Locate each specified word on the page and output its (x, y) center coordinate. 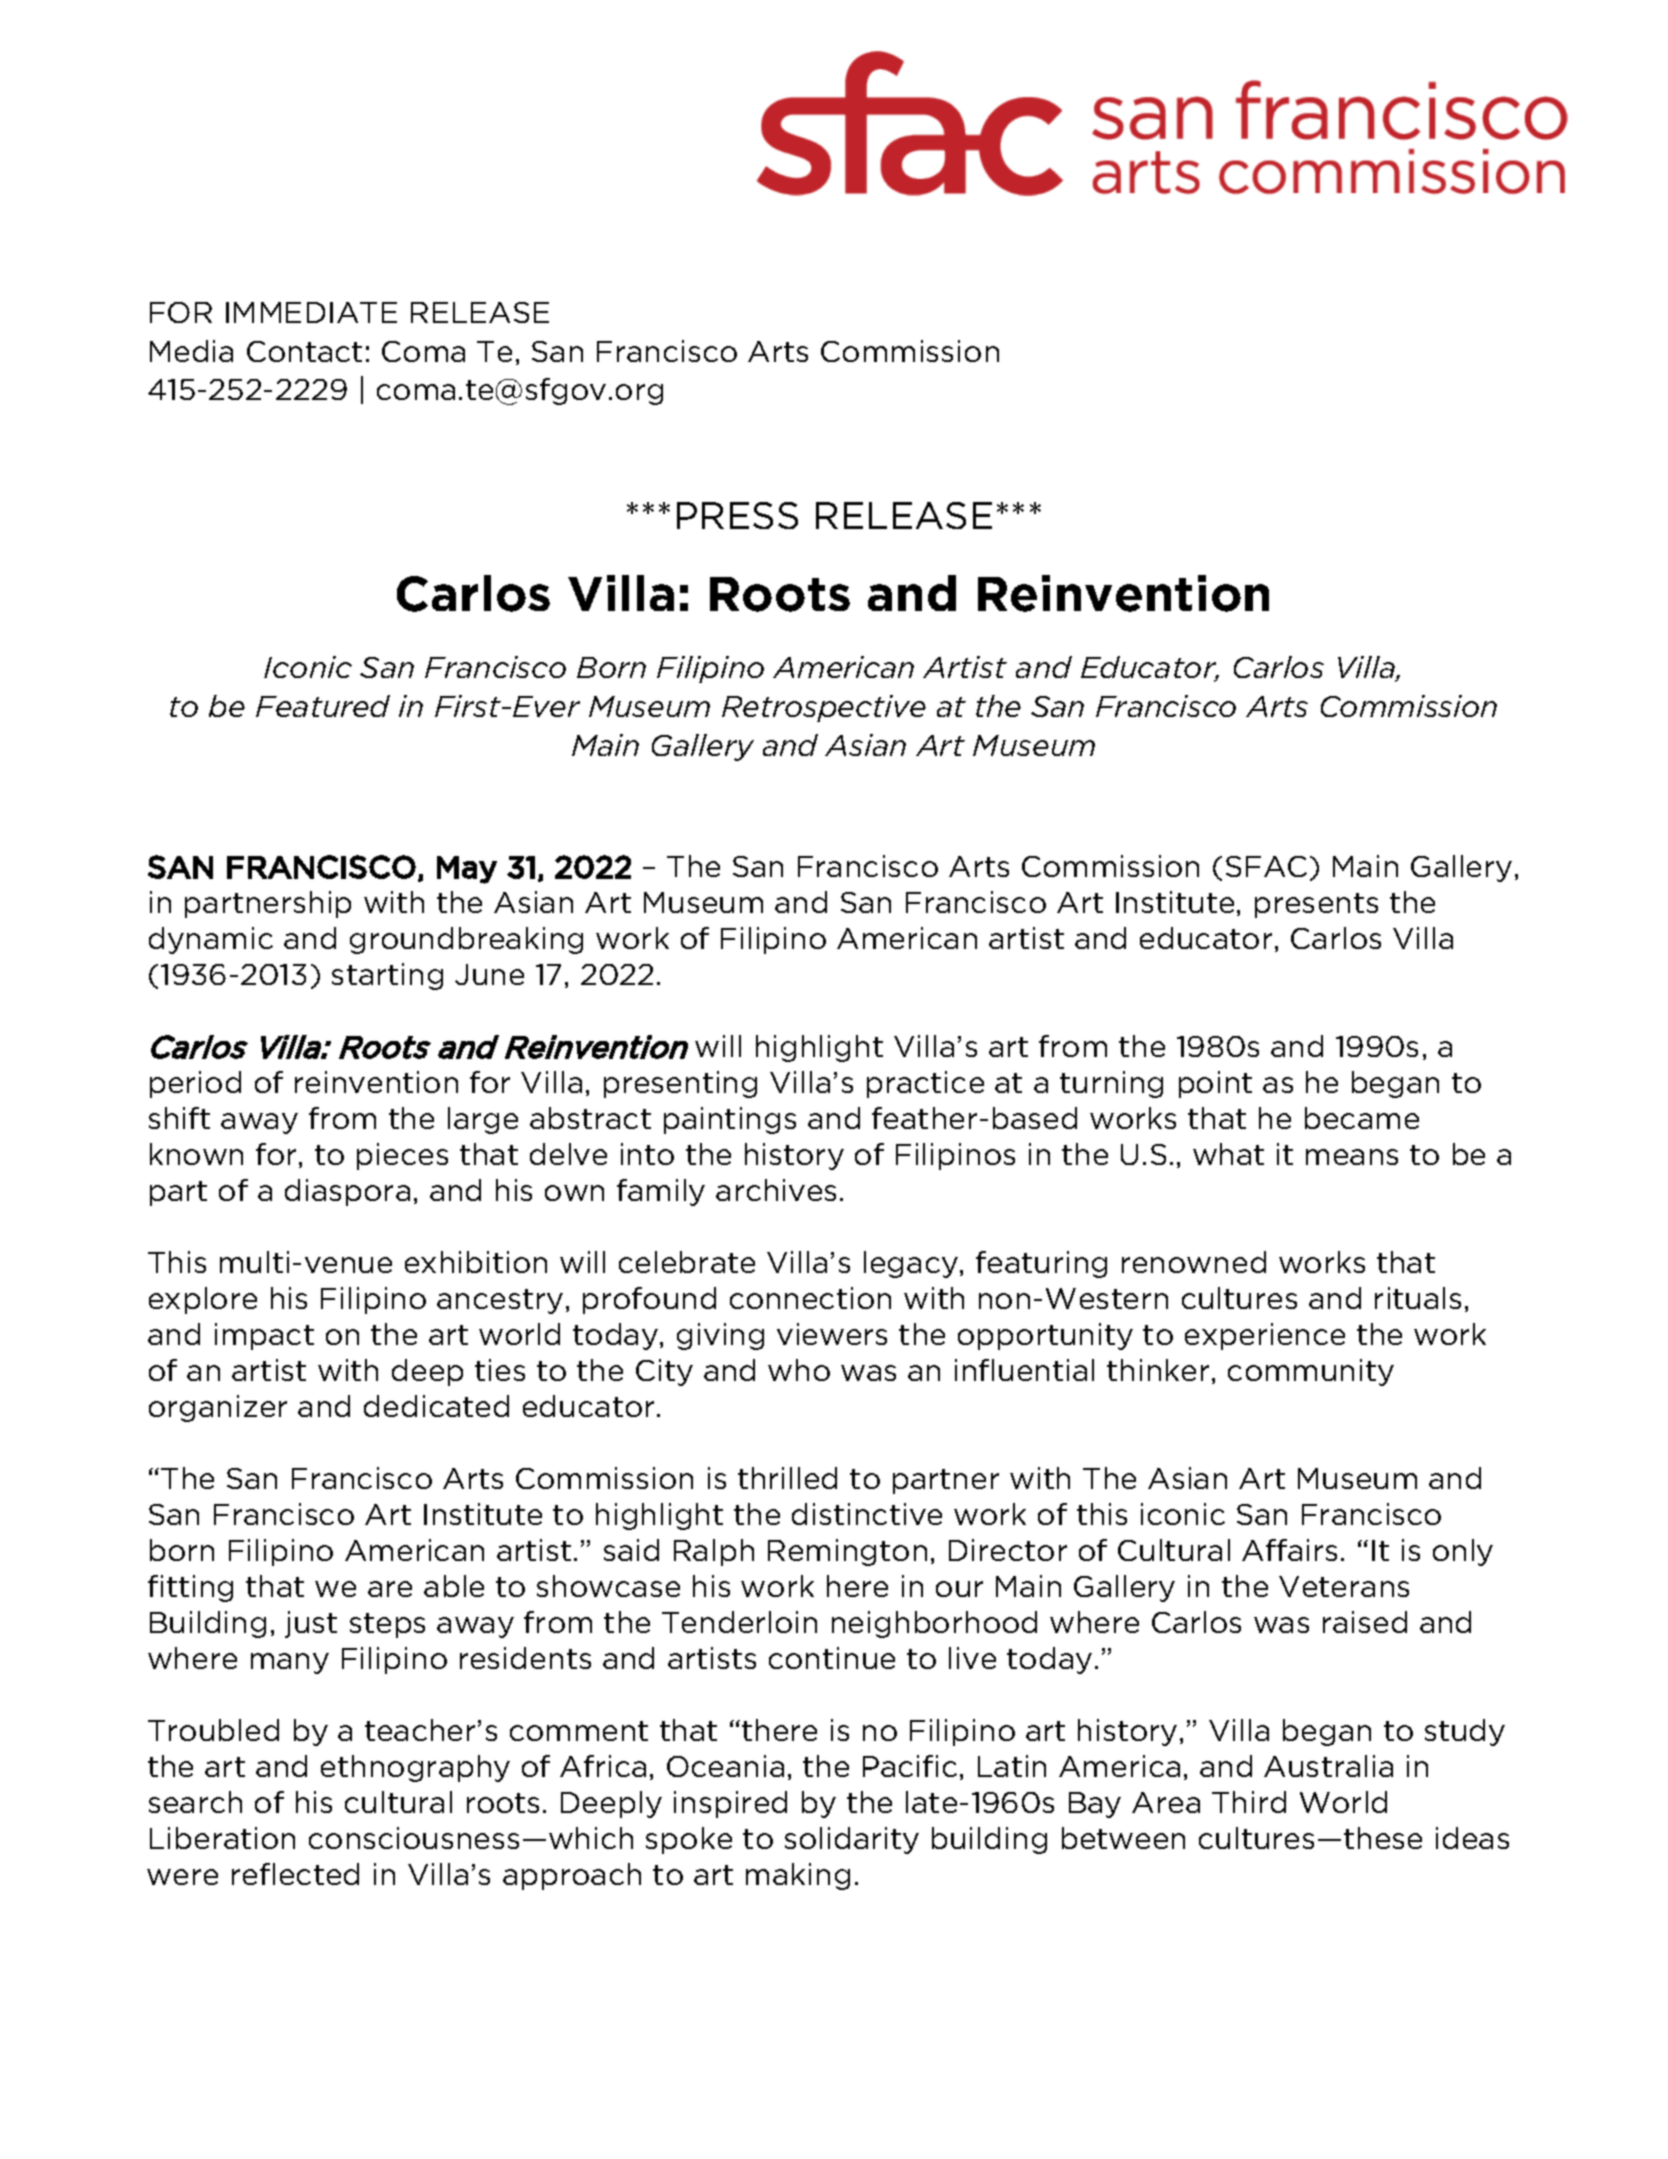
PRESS (737, 515)
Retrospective (824, 708)
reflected (295, 1874)
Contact (304, 351)
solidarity (852, 1840)
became (1362, 1118)
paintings (730, 1120)
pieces (402, 1156)
